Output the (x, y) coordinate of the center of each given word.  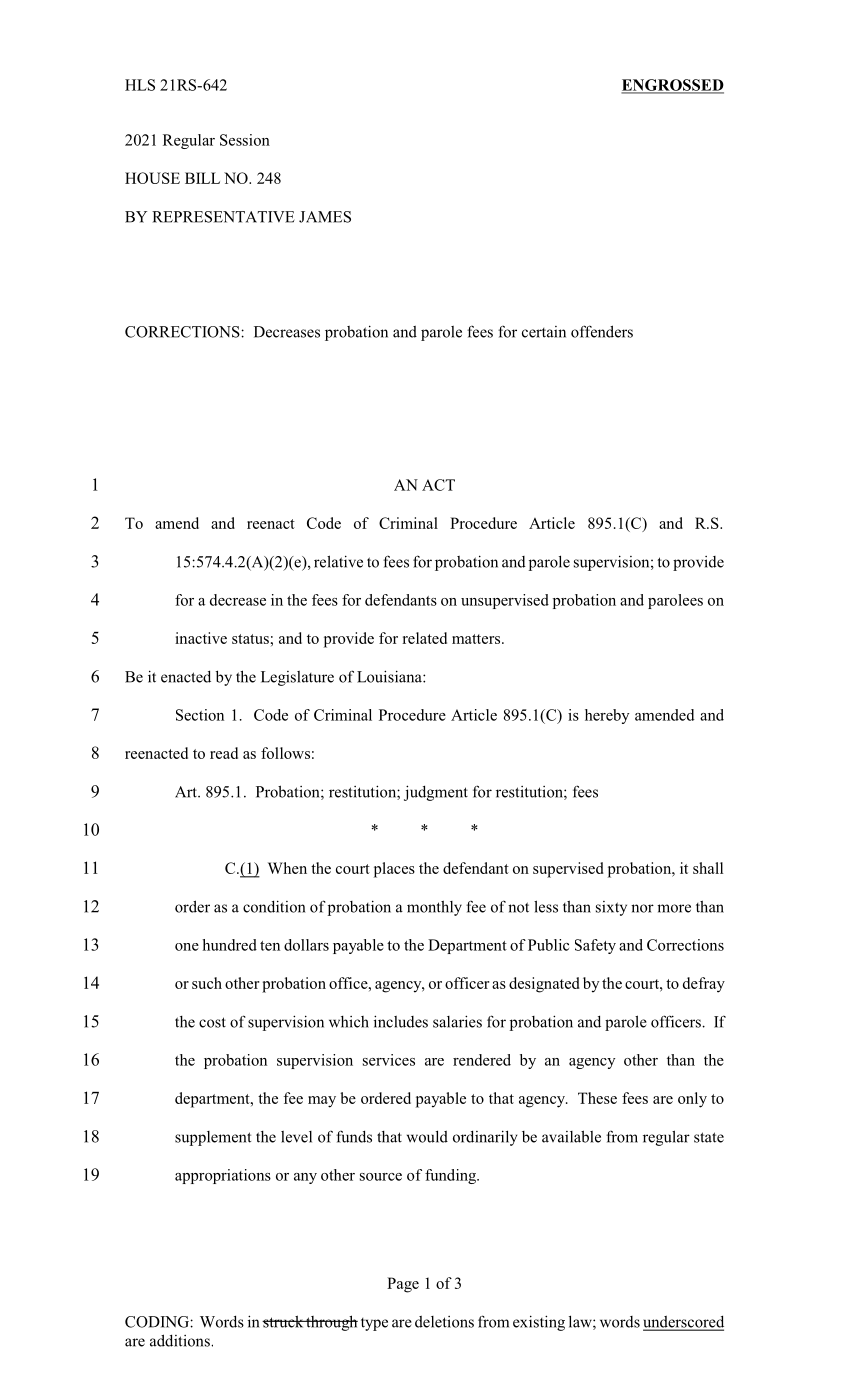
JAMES (325, 217)
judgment (436, 793)
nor (642, 908)
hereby (607, 716)
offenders (602, 331)
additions (181, 1340)
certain (544, 332)
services (389, 1060)
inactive (201, 638)
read (224, 753)
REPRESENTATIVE (223, 217)
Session (245, 140)
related (424, 638)
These (597, 1098)
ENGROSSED (672, 86)
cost (212, 1022)
